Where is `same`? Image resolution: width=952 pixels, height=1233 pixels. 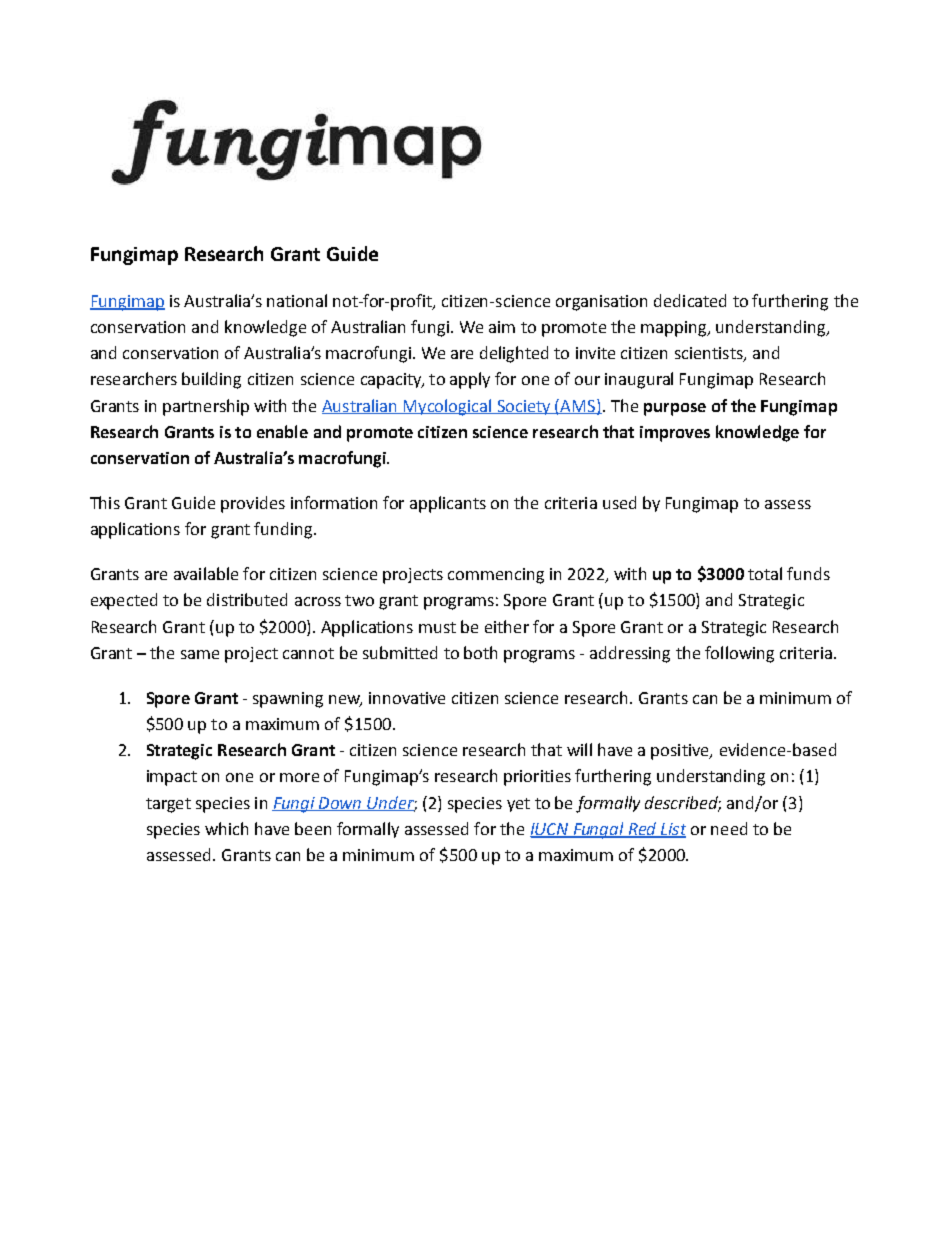 same is located at coordinates (200, 654).
